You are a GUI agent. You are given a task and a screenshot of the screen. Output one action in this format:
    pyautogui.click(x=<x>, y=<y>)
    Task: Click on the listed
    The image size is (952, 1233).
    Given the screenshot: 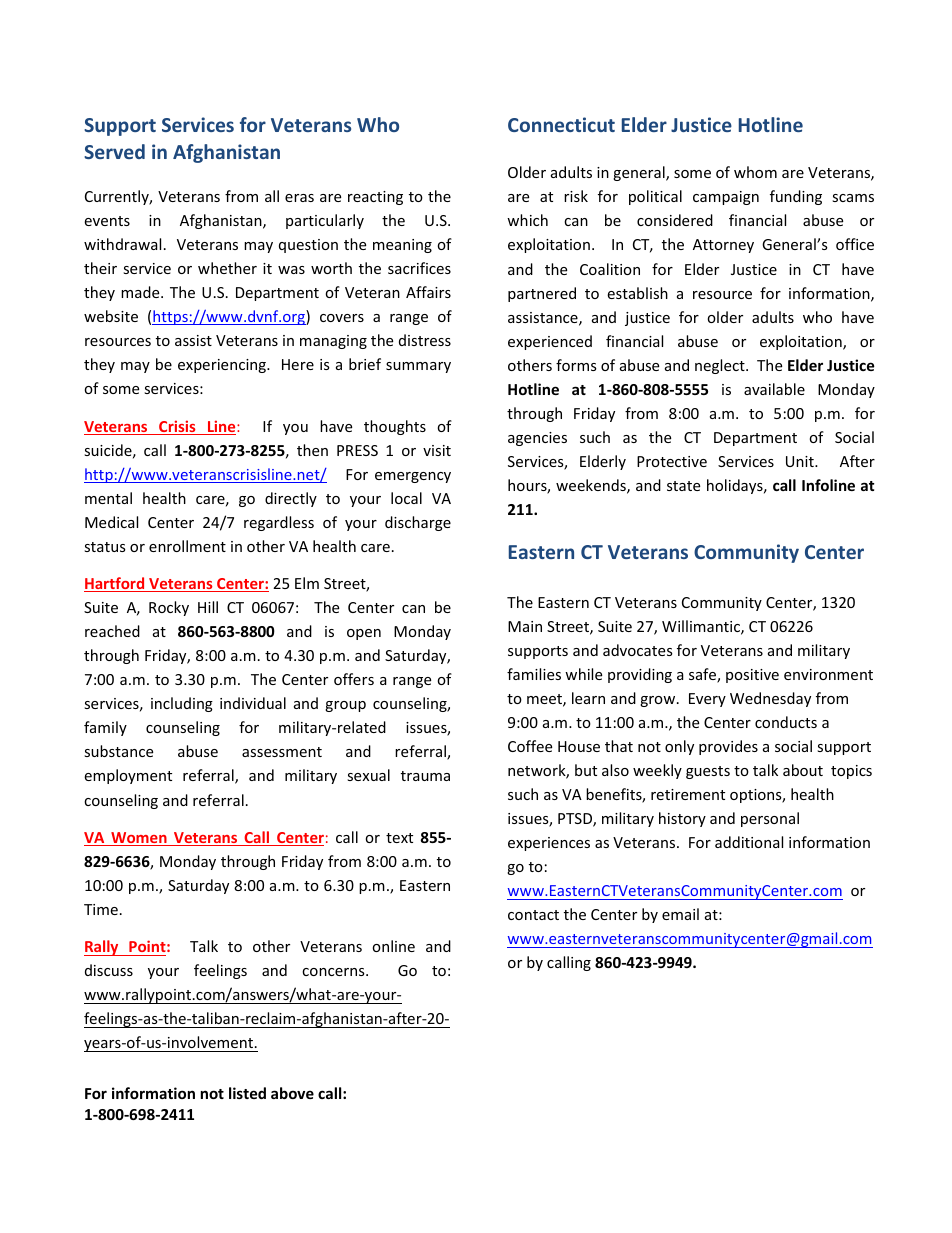 What is the action you would take?
    pyautogui.click(x=247, y=1093)
